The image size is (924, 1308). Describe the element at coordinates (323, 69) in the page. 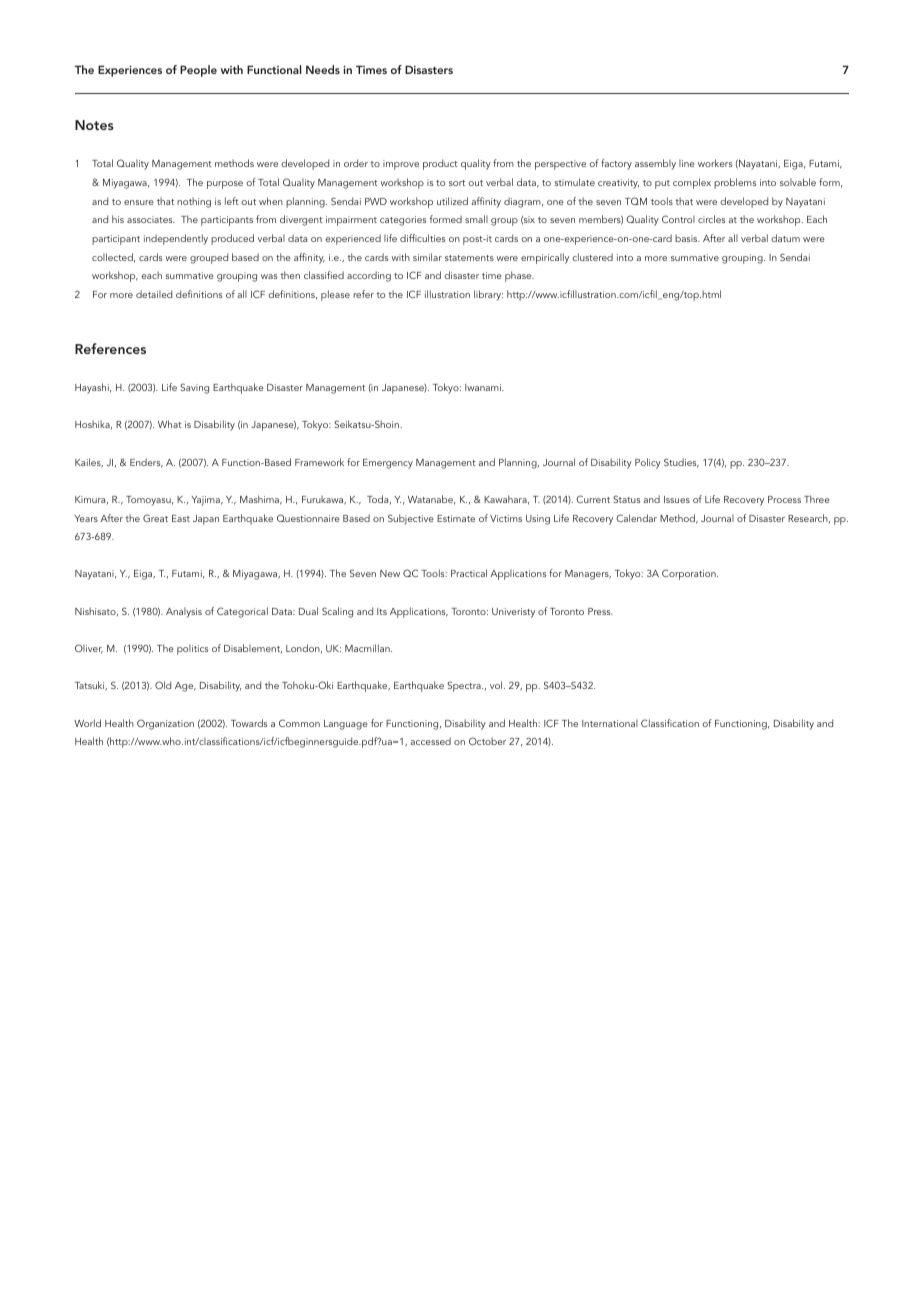

I see `Needs` at that location.
